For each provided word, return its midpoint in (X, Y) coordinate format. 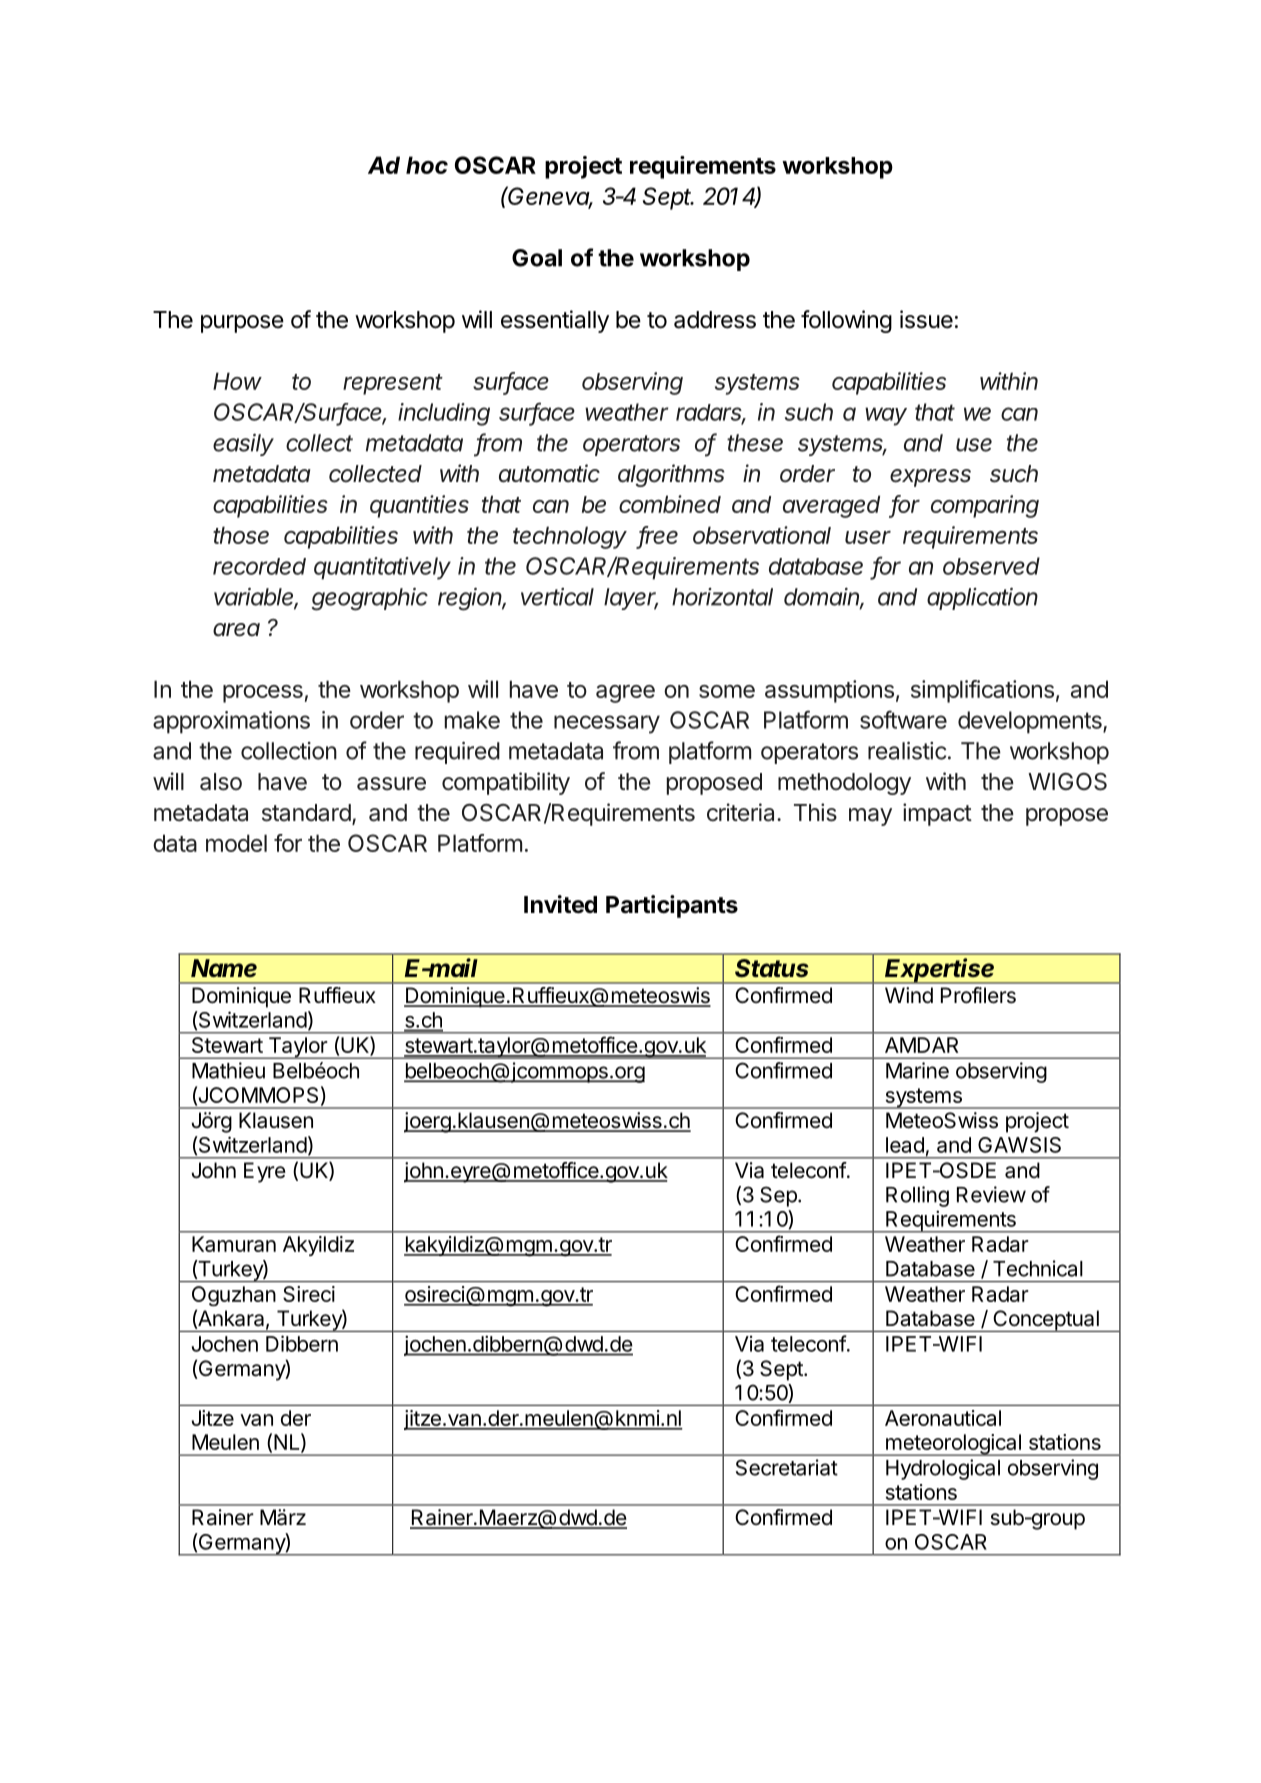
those (241, 535)
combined (670, 504)
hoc (427, 165)
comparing (985, 506)
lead (905, 1145)
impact (937, 814)
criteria (742, 812)
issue (926, 319)
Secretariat (787, 1467)
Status (772, 968)
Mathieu (228, 1070)
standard (306, 813)
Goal (537, 258)
